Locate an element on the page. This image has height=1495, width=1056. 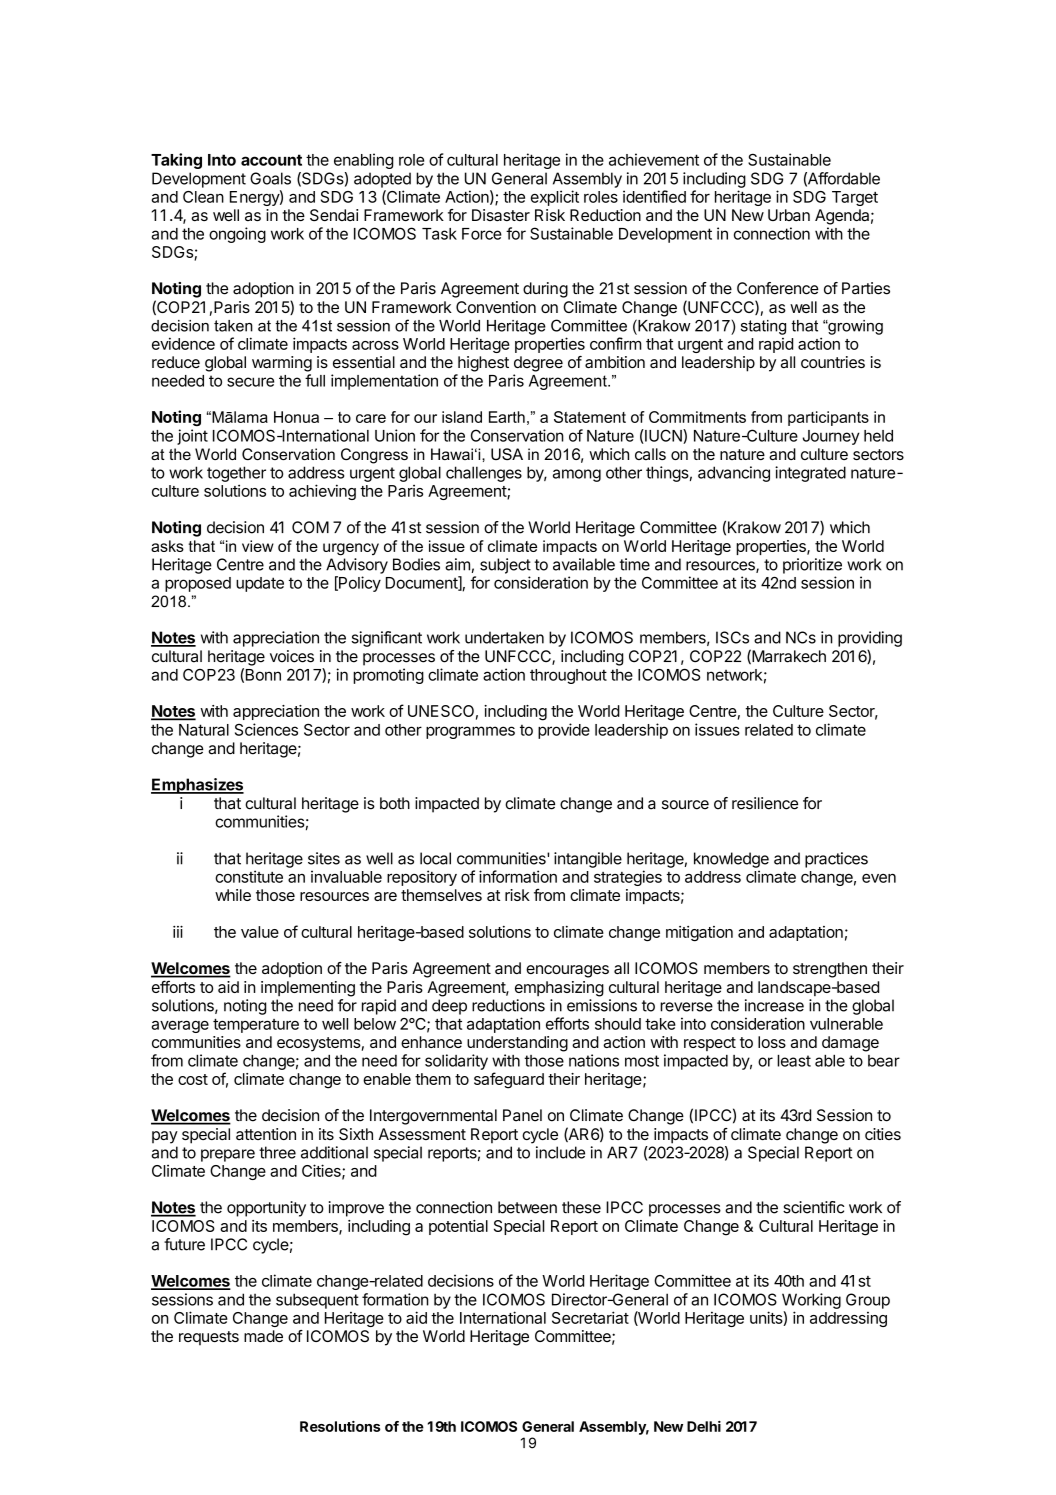
subject is located at coordinates (505, 566).
